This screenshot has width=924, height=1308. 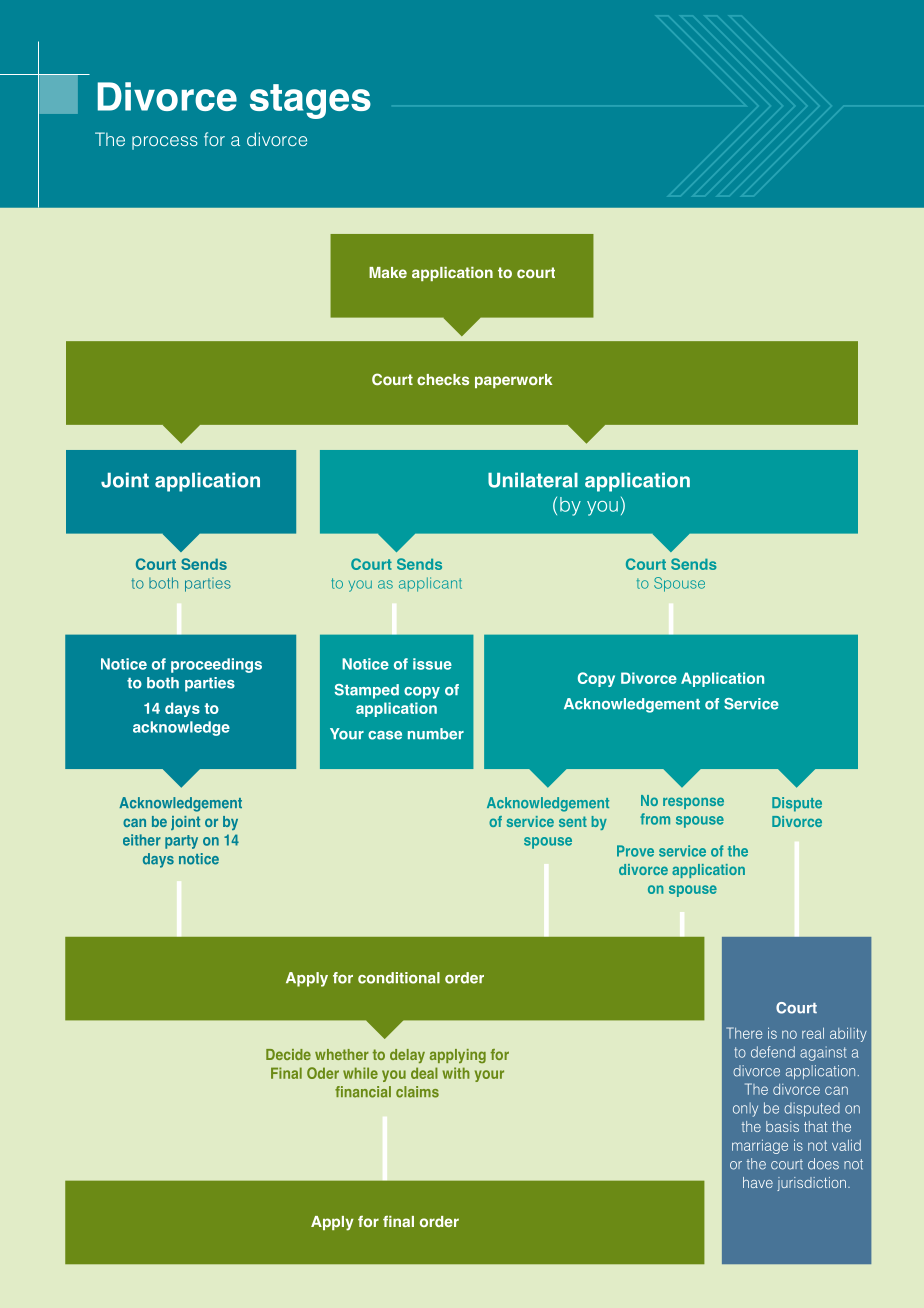 What do you see at coordinates (216, 665) in the screenshot?
I see `proceedings` at bounding box center [216, 665].
